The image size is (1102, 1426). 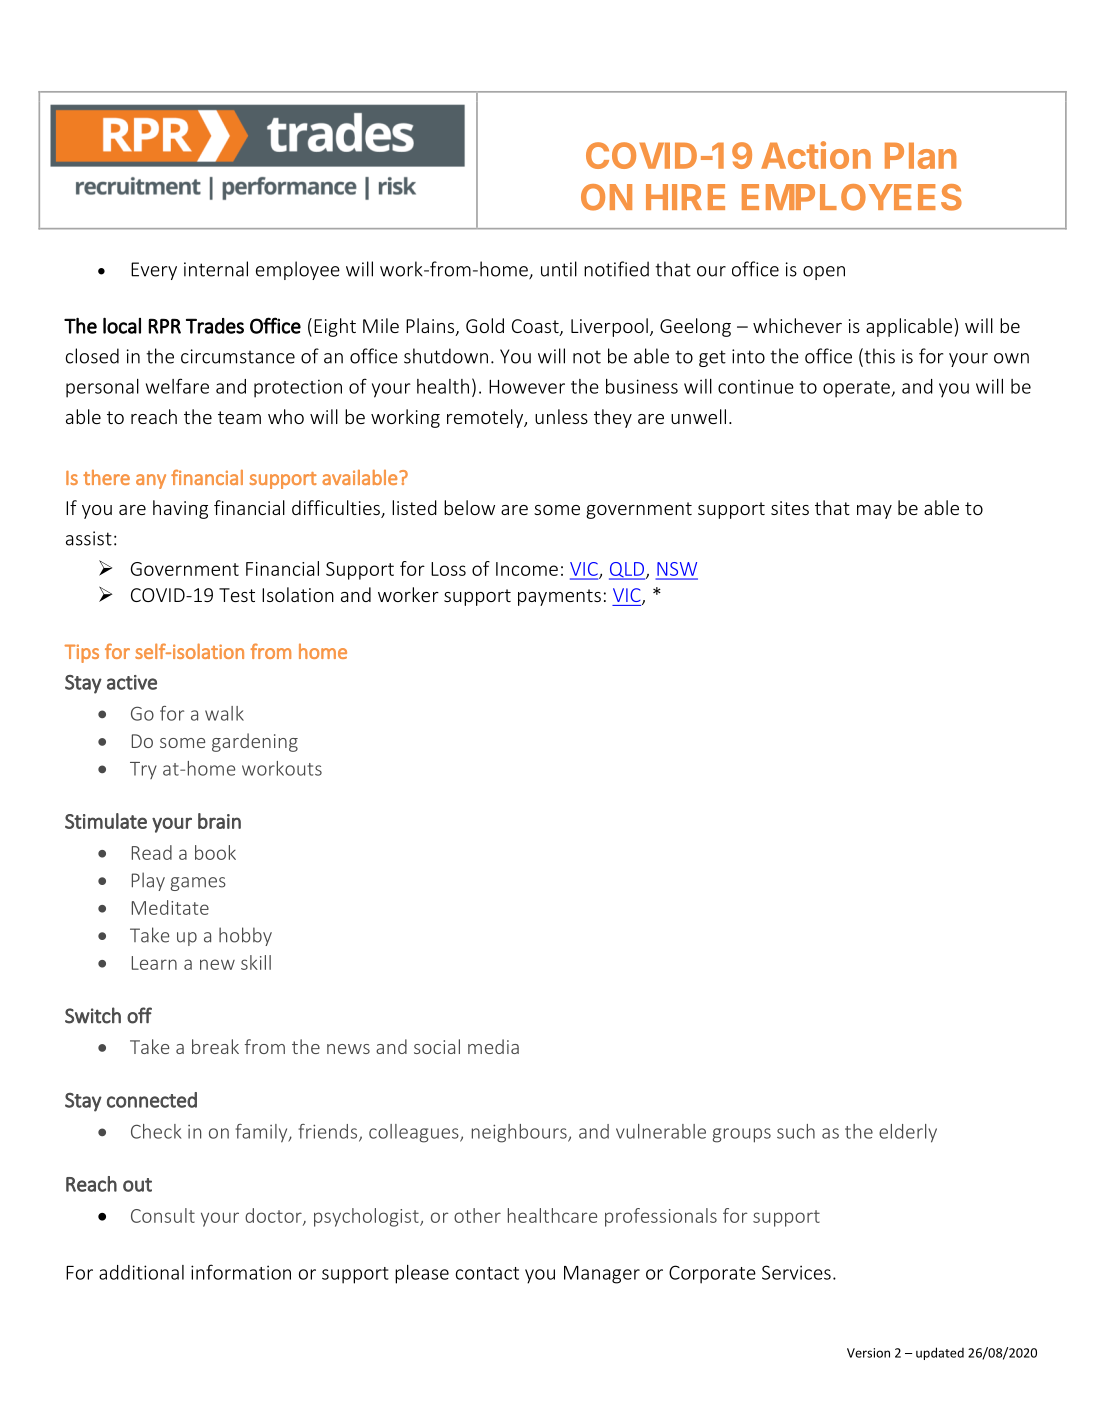 I want to click on Income, so click(x=527, y=569).
